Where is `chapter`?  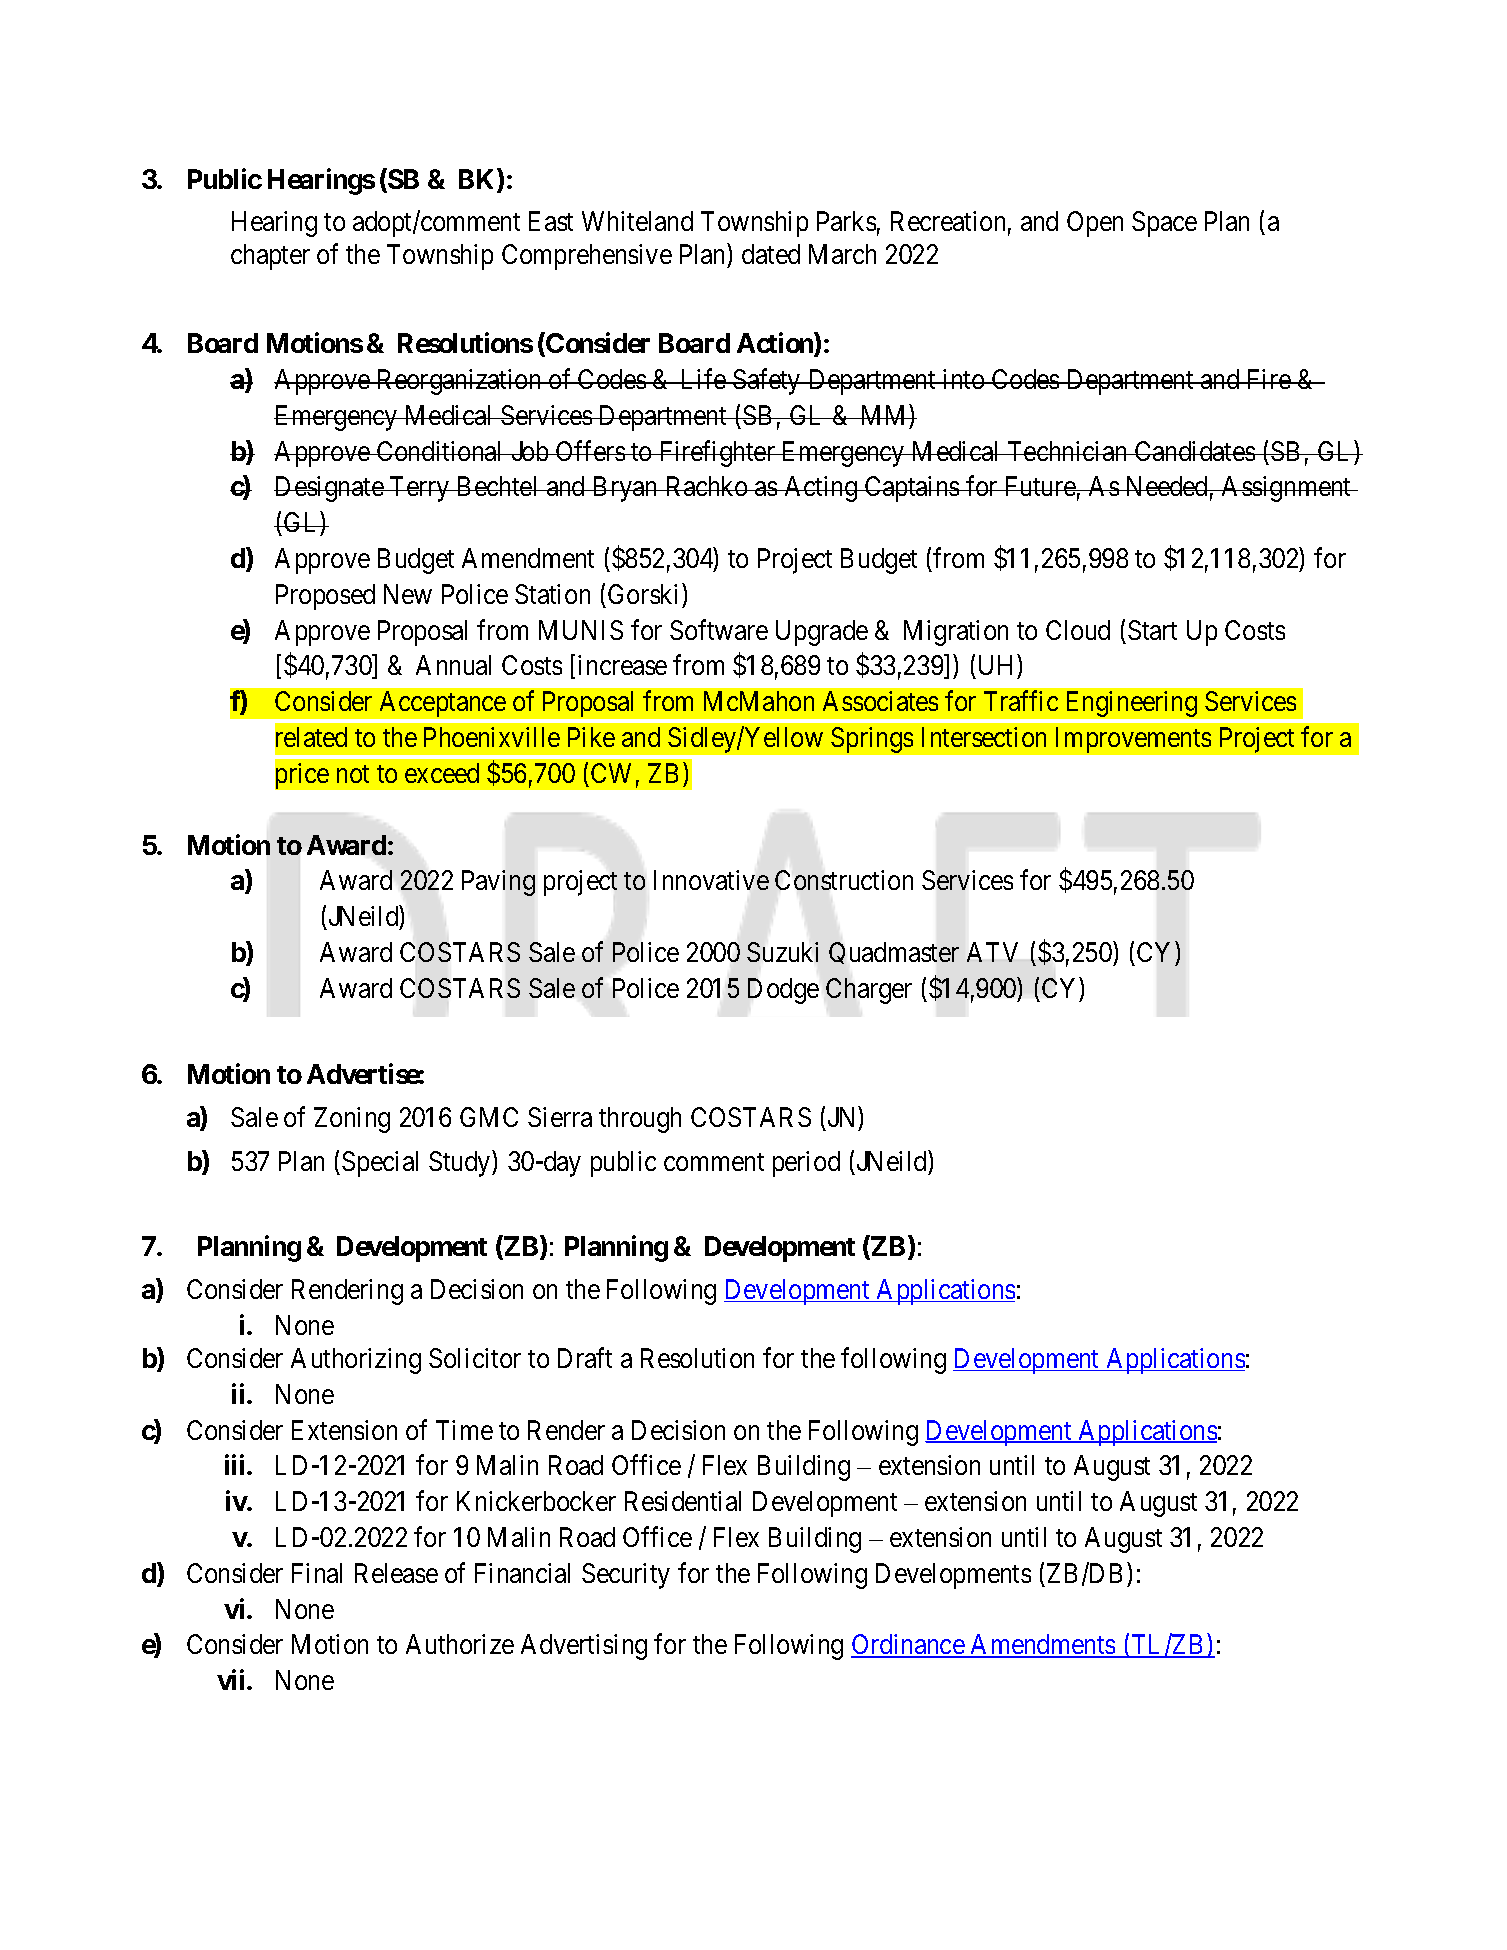 chapter is located at coordinates (270, 257).
